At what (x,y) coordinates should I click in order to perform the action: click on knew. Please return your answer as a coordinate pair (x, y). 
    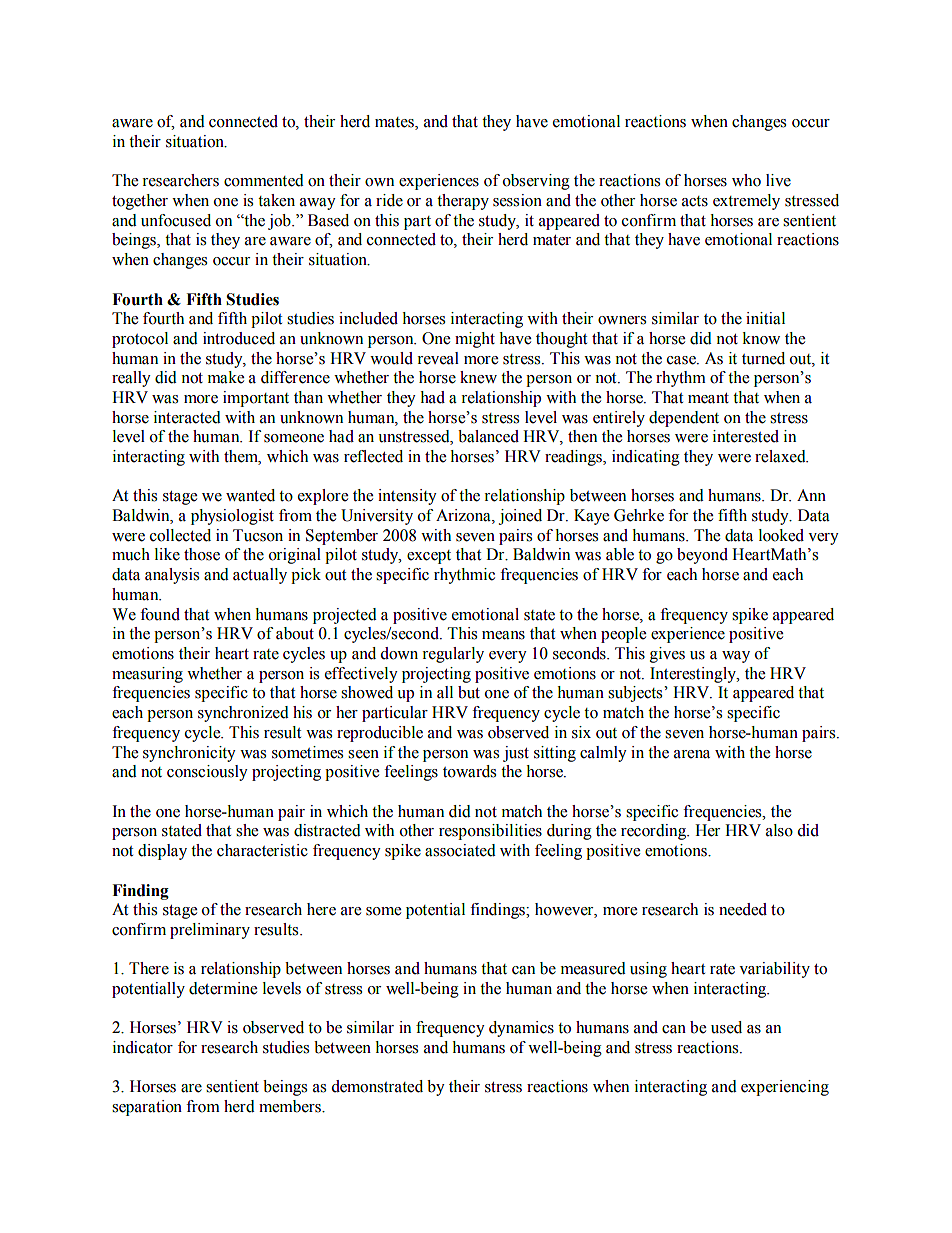
    Looking at the image, I should click on (478, 377).
